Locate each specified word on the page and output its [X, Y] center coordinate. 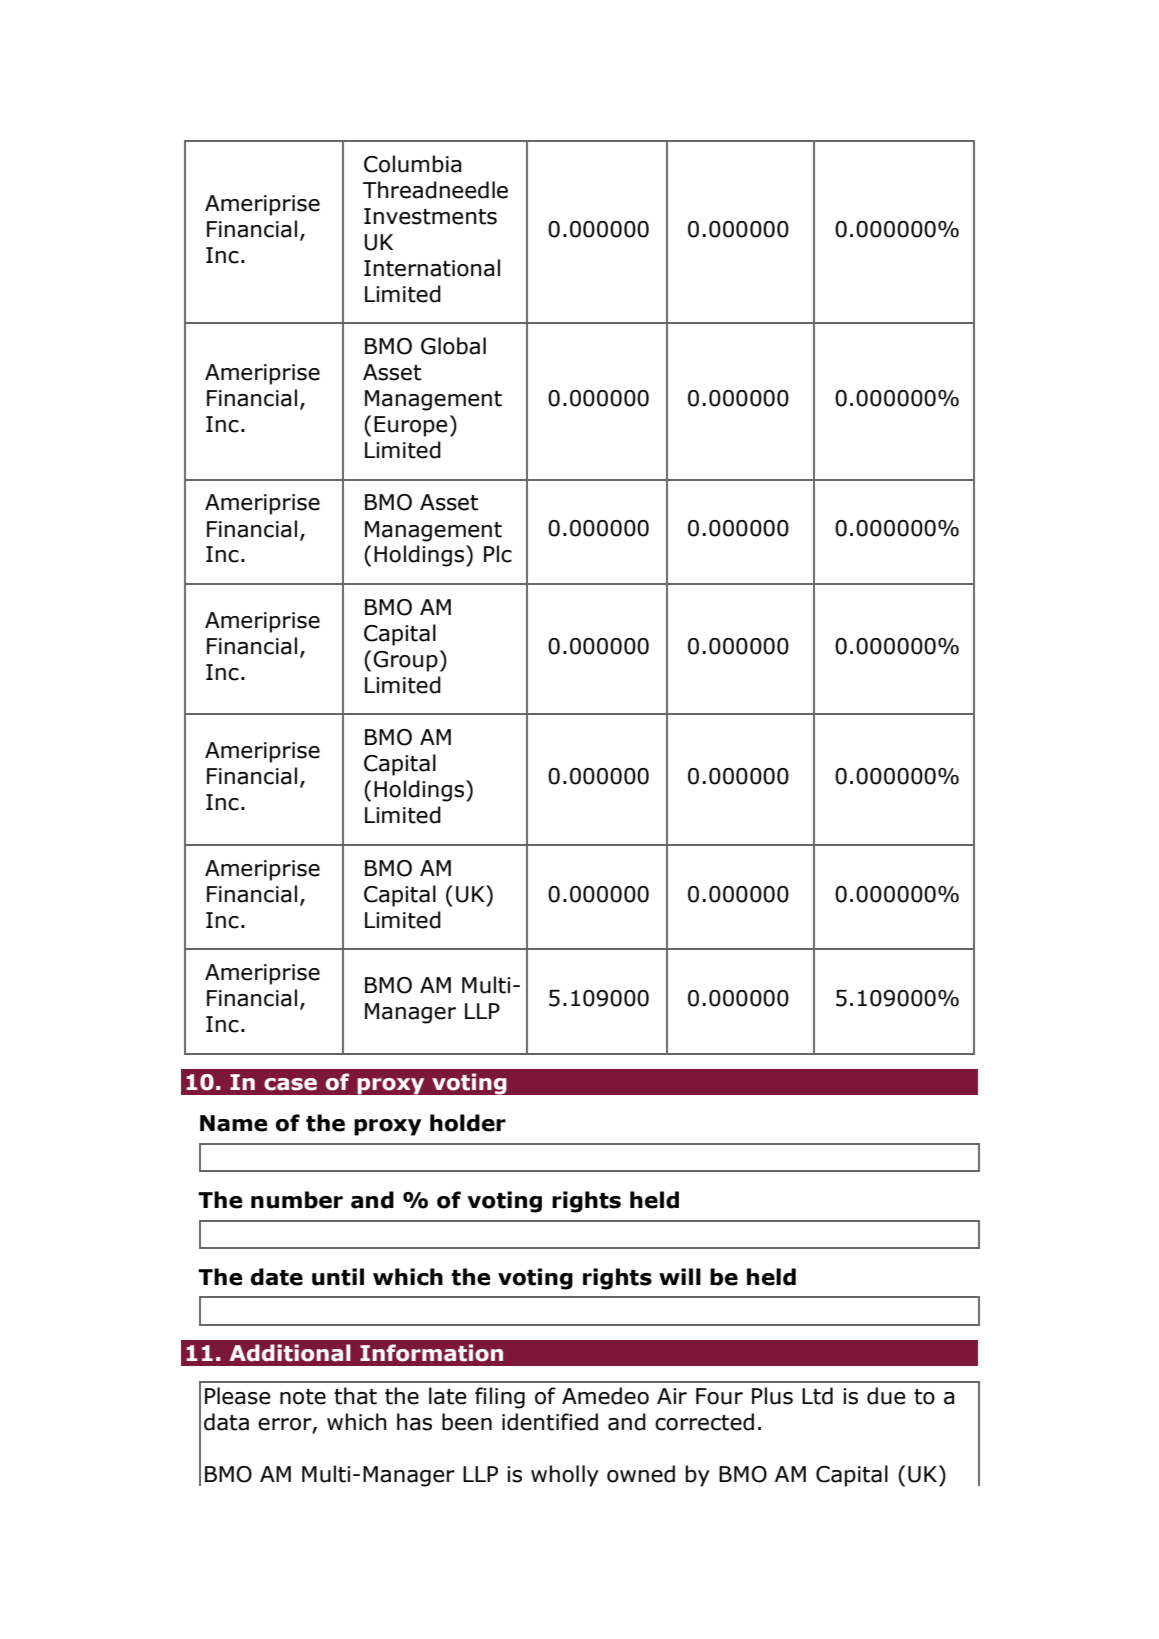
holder [468, 1123]
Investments [430, 216]
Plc [498, 554]
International [432, 268]
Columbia [412, 164]
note [303, 1397]
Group [405, 661]
